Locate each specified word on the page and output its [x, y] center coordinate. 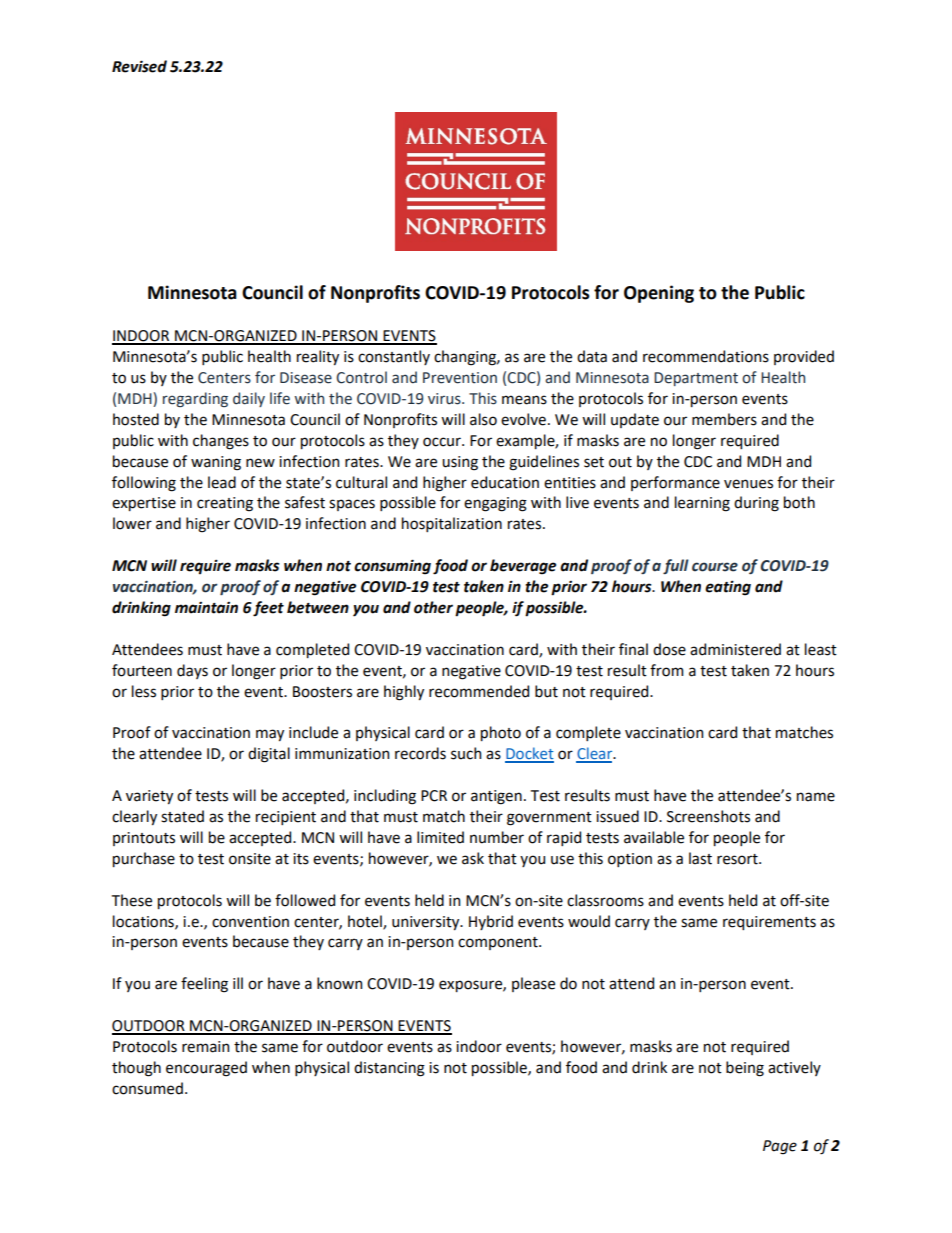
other [433, 607]
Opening [659, 294]
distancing [389, 1069]
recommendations [706, 356]
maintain [206, 608]
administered [735, 649]
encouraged [206, 1069]
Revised [139, 66]
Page [780, 1147]
